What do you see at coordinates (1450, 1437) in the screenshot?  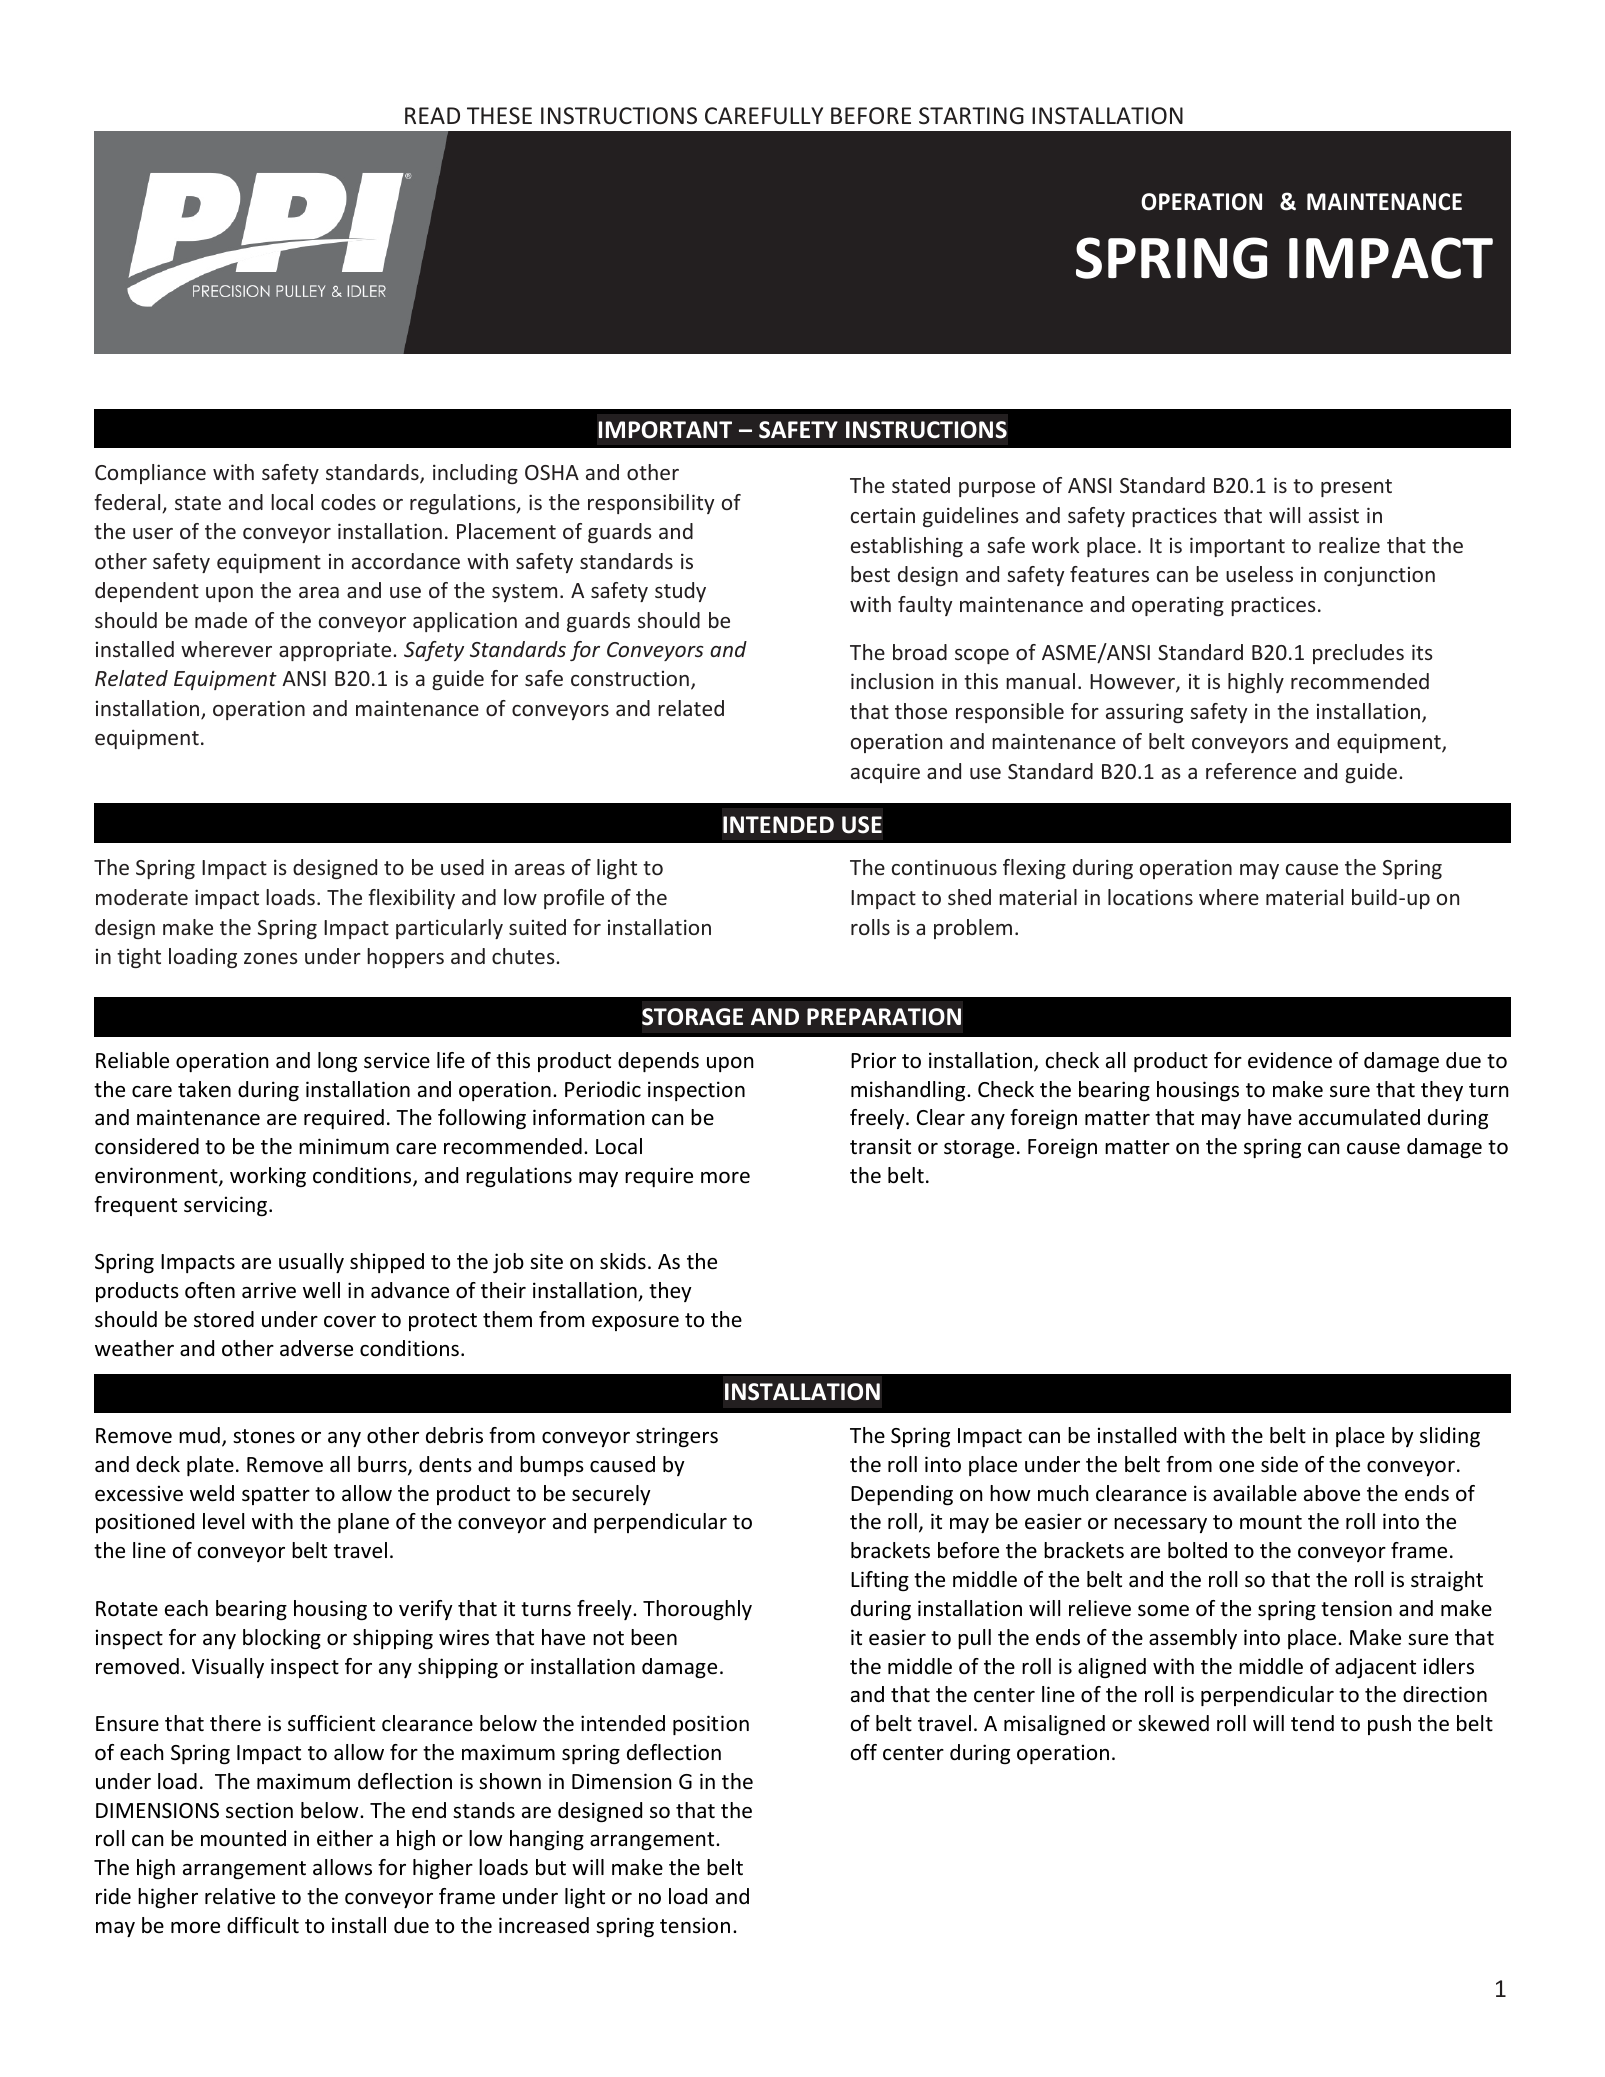 I see `sliding` at bounding box center [1450, 1437].
